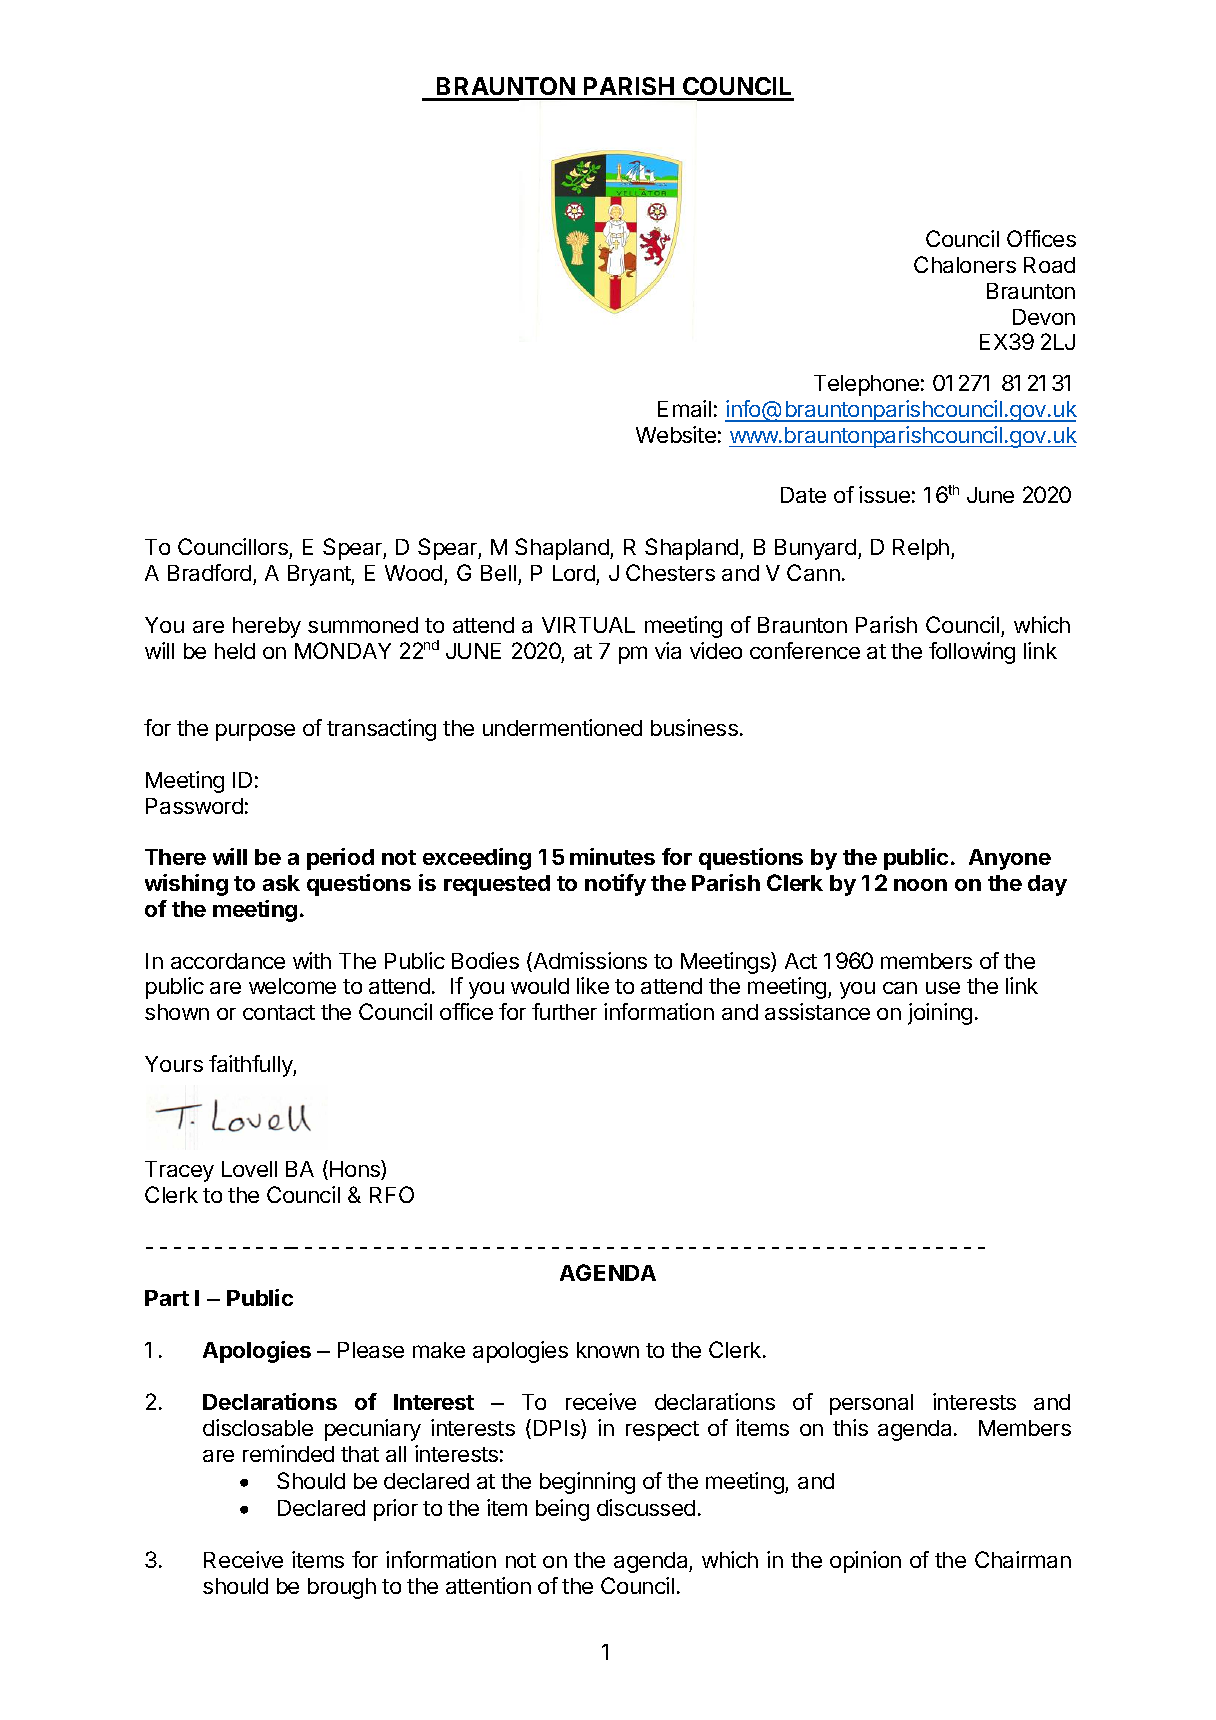  I want to click on noon, so click(920, 885).
